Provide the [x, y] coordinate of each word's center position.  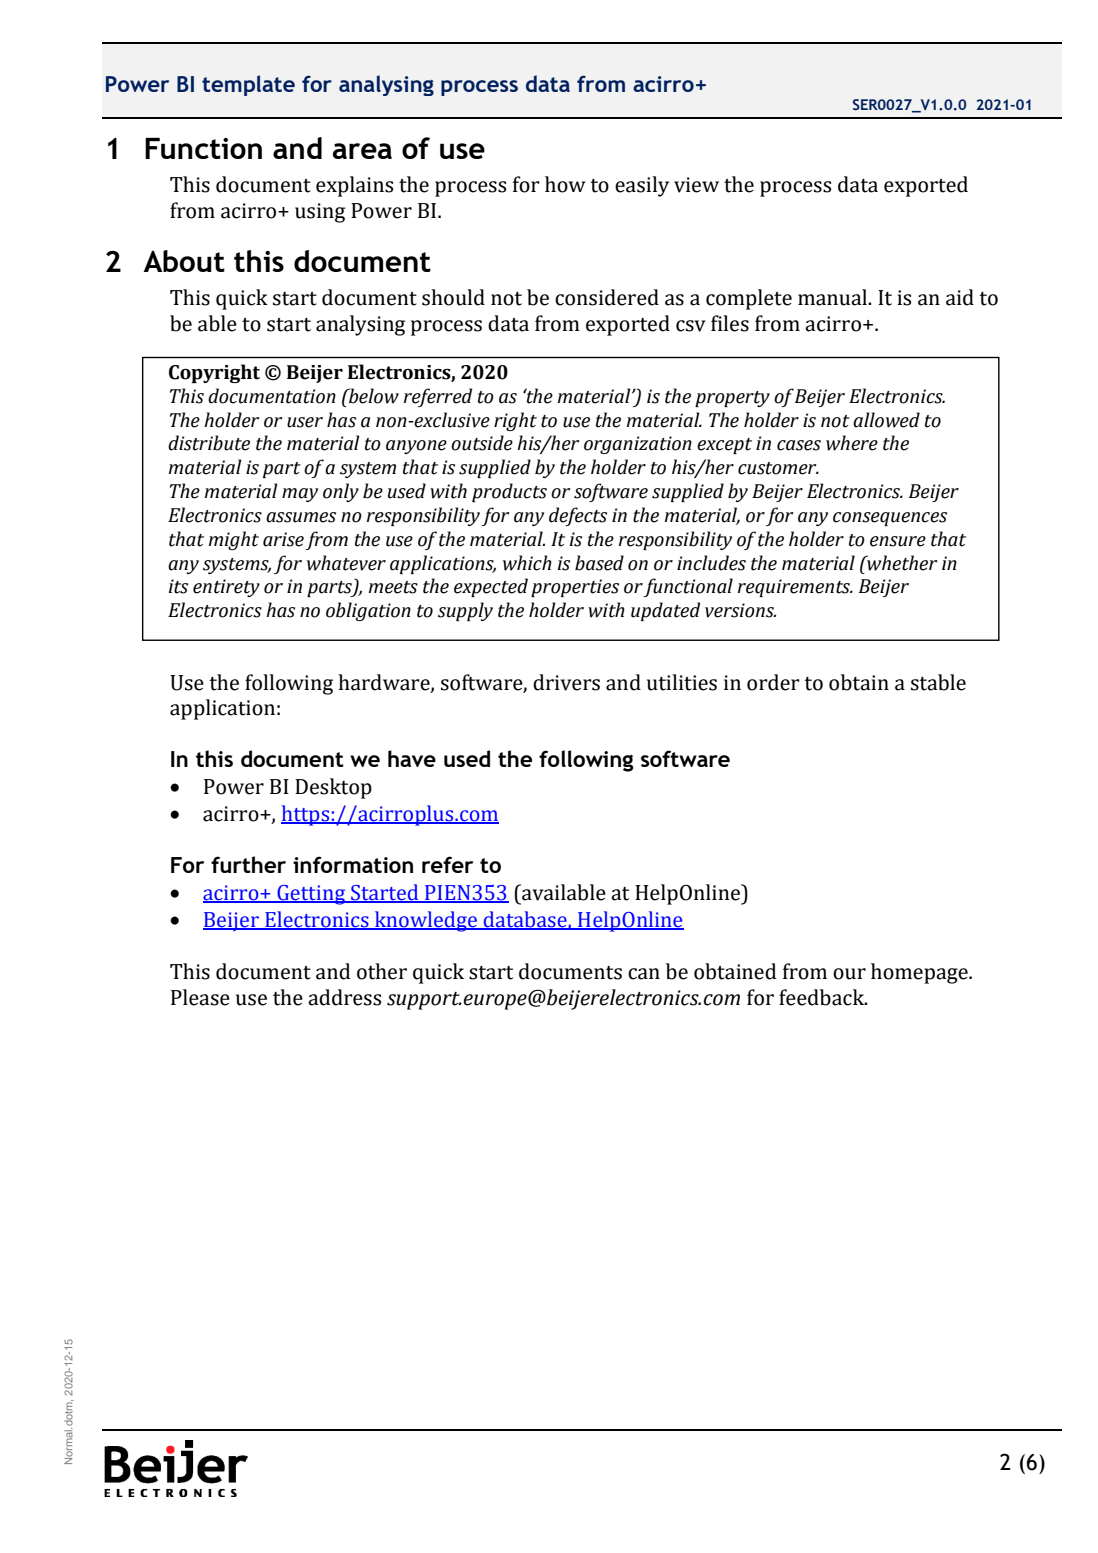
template [248, 85]
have [412, 758]
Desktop [333, 788]
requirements [795, 588]
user [305, 422]
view [696, 185]
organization [638, 445]
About [184, 261]
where [852, 443]
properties [575, 588]
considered [607, 297]
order [773, 682]
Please [200, 997]
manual [833, 297]
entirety [226, 588]
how [565, 184]
